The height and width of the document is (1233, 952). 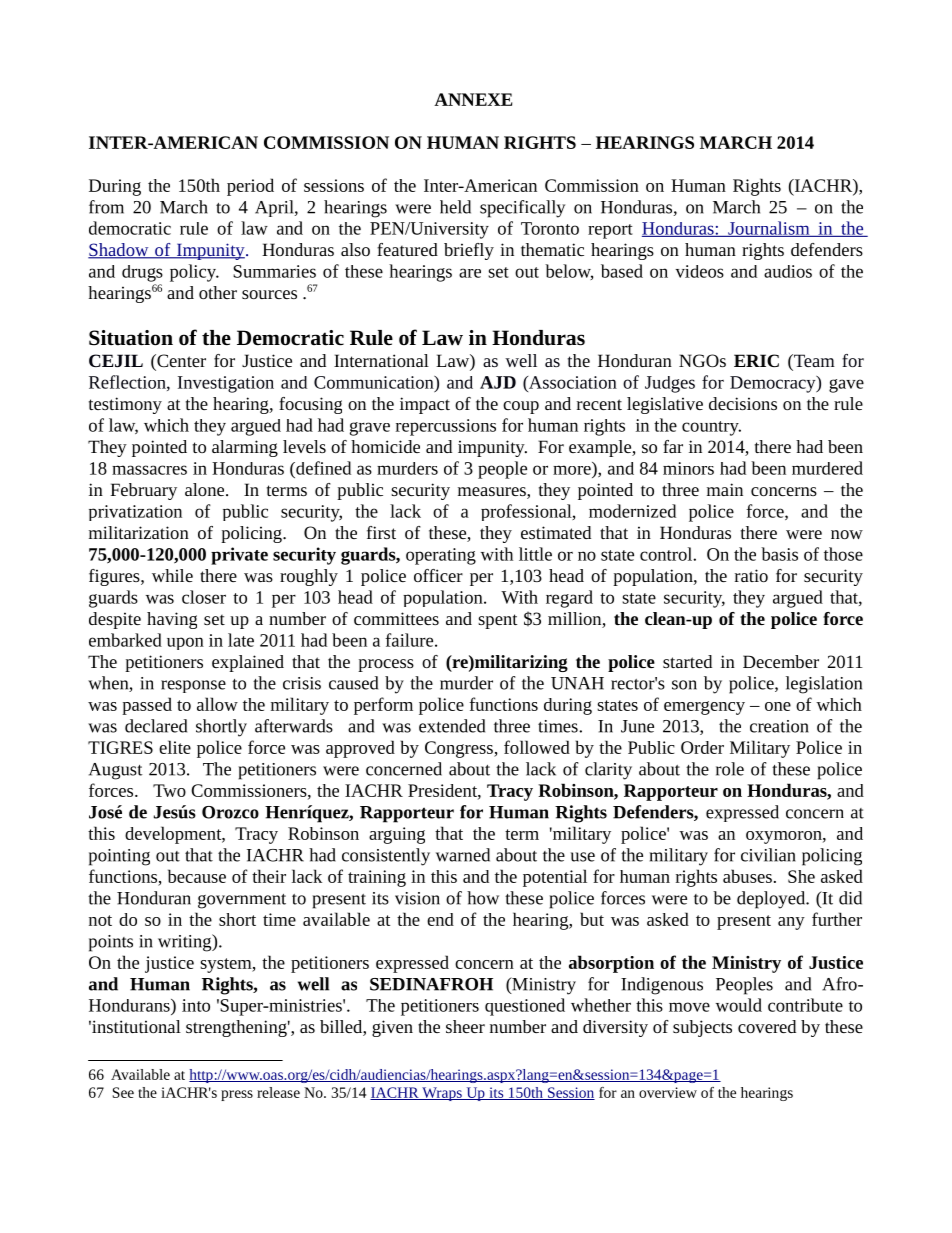 What do you see at coordinates (473, 99) in the document?
I see `ANNEXE` at bounding box center [473, 99].
